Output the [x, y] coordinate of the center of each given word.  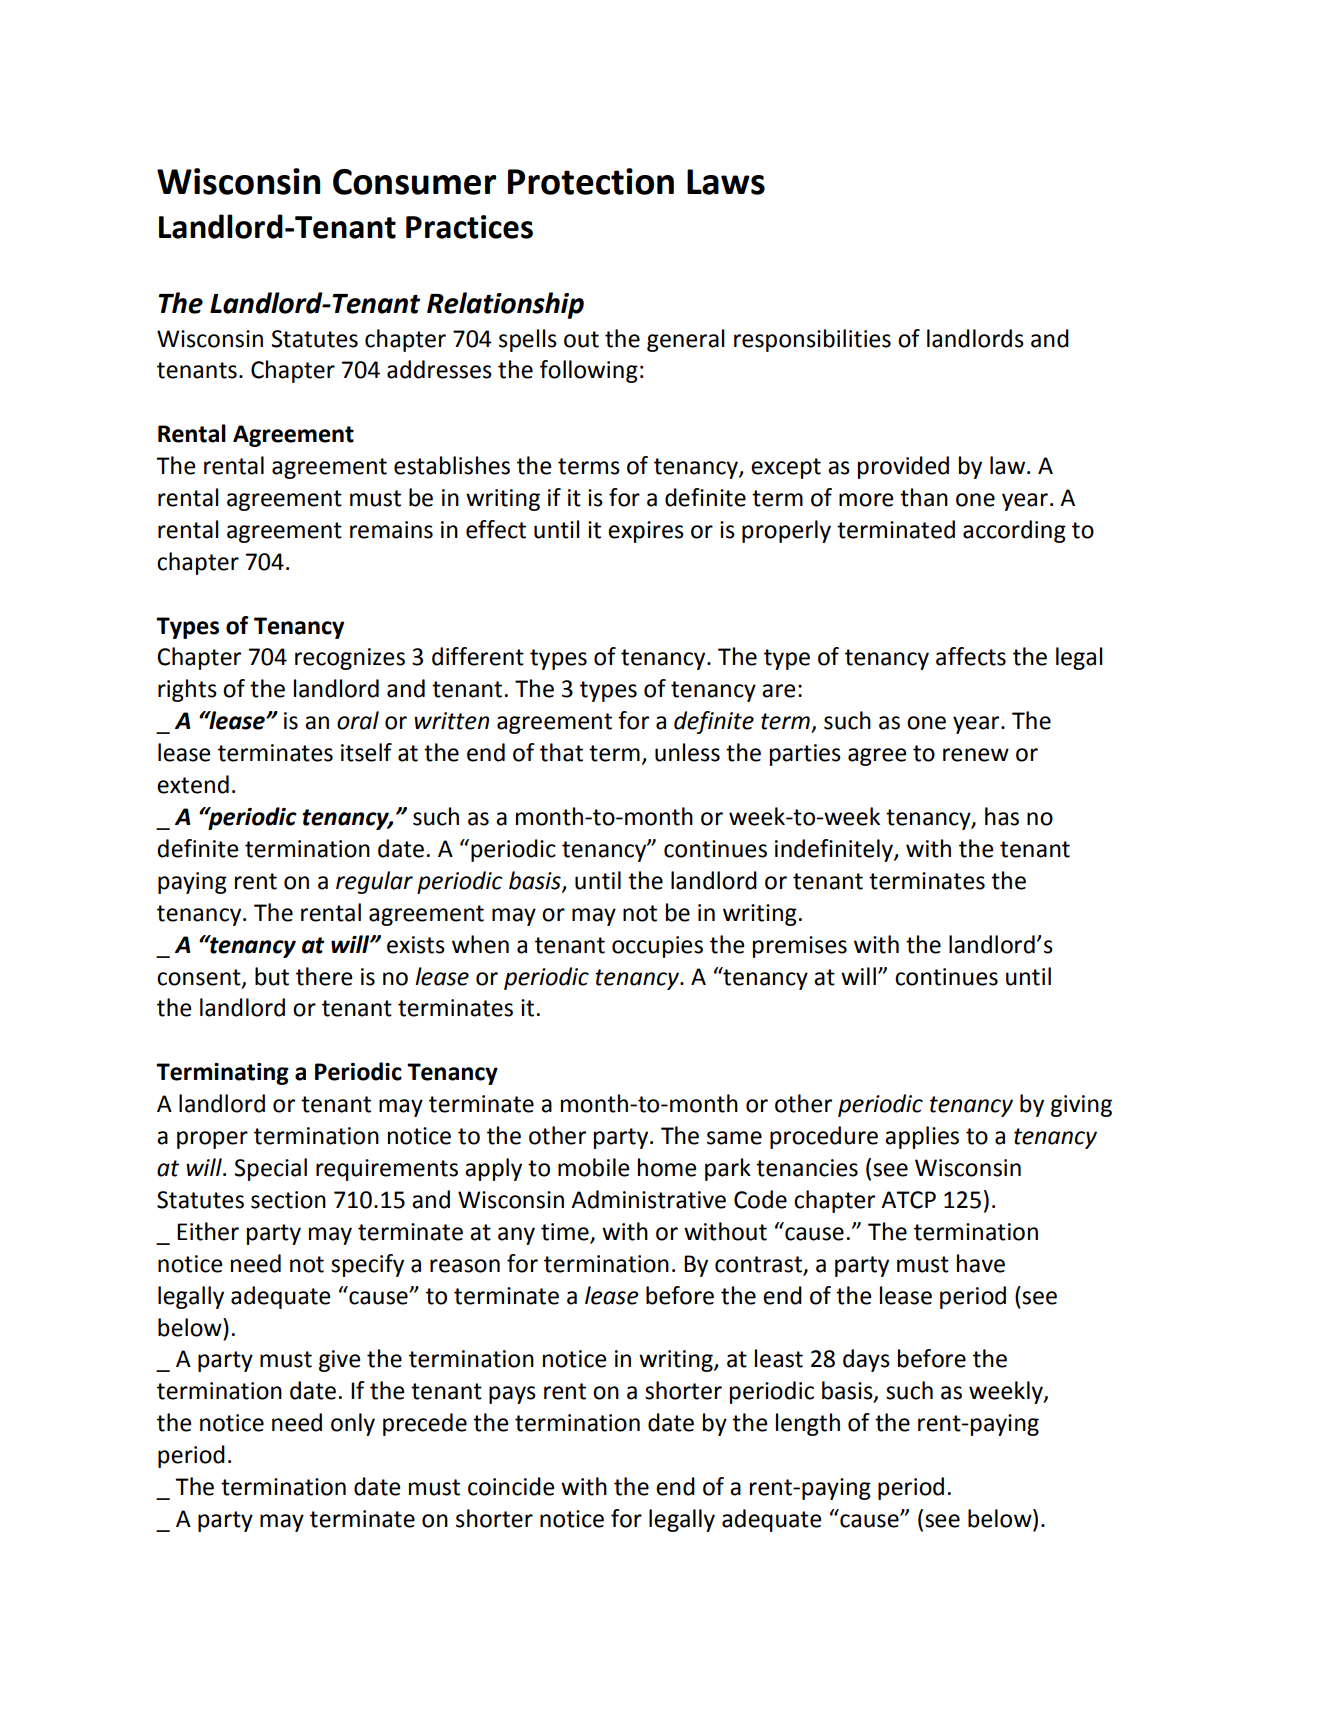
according [1014, 531]
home [667, 1167]
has [1002, 816]
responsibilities [812, 340]
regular [374, 882]
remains [391, 530]
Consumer [414, 182]
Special [271, 1169]
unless [687, 752]
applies [922, 1137]
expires [646, 532]
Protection [591, 181]
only [353, 1424]
